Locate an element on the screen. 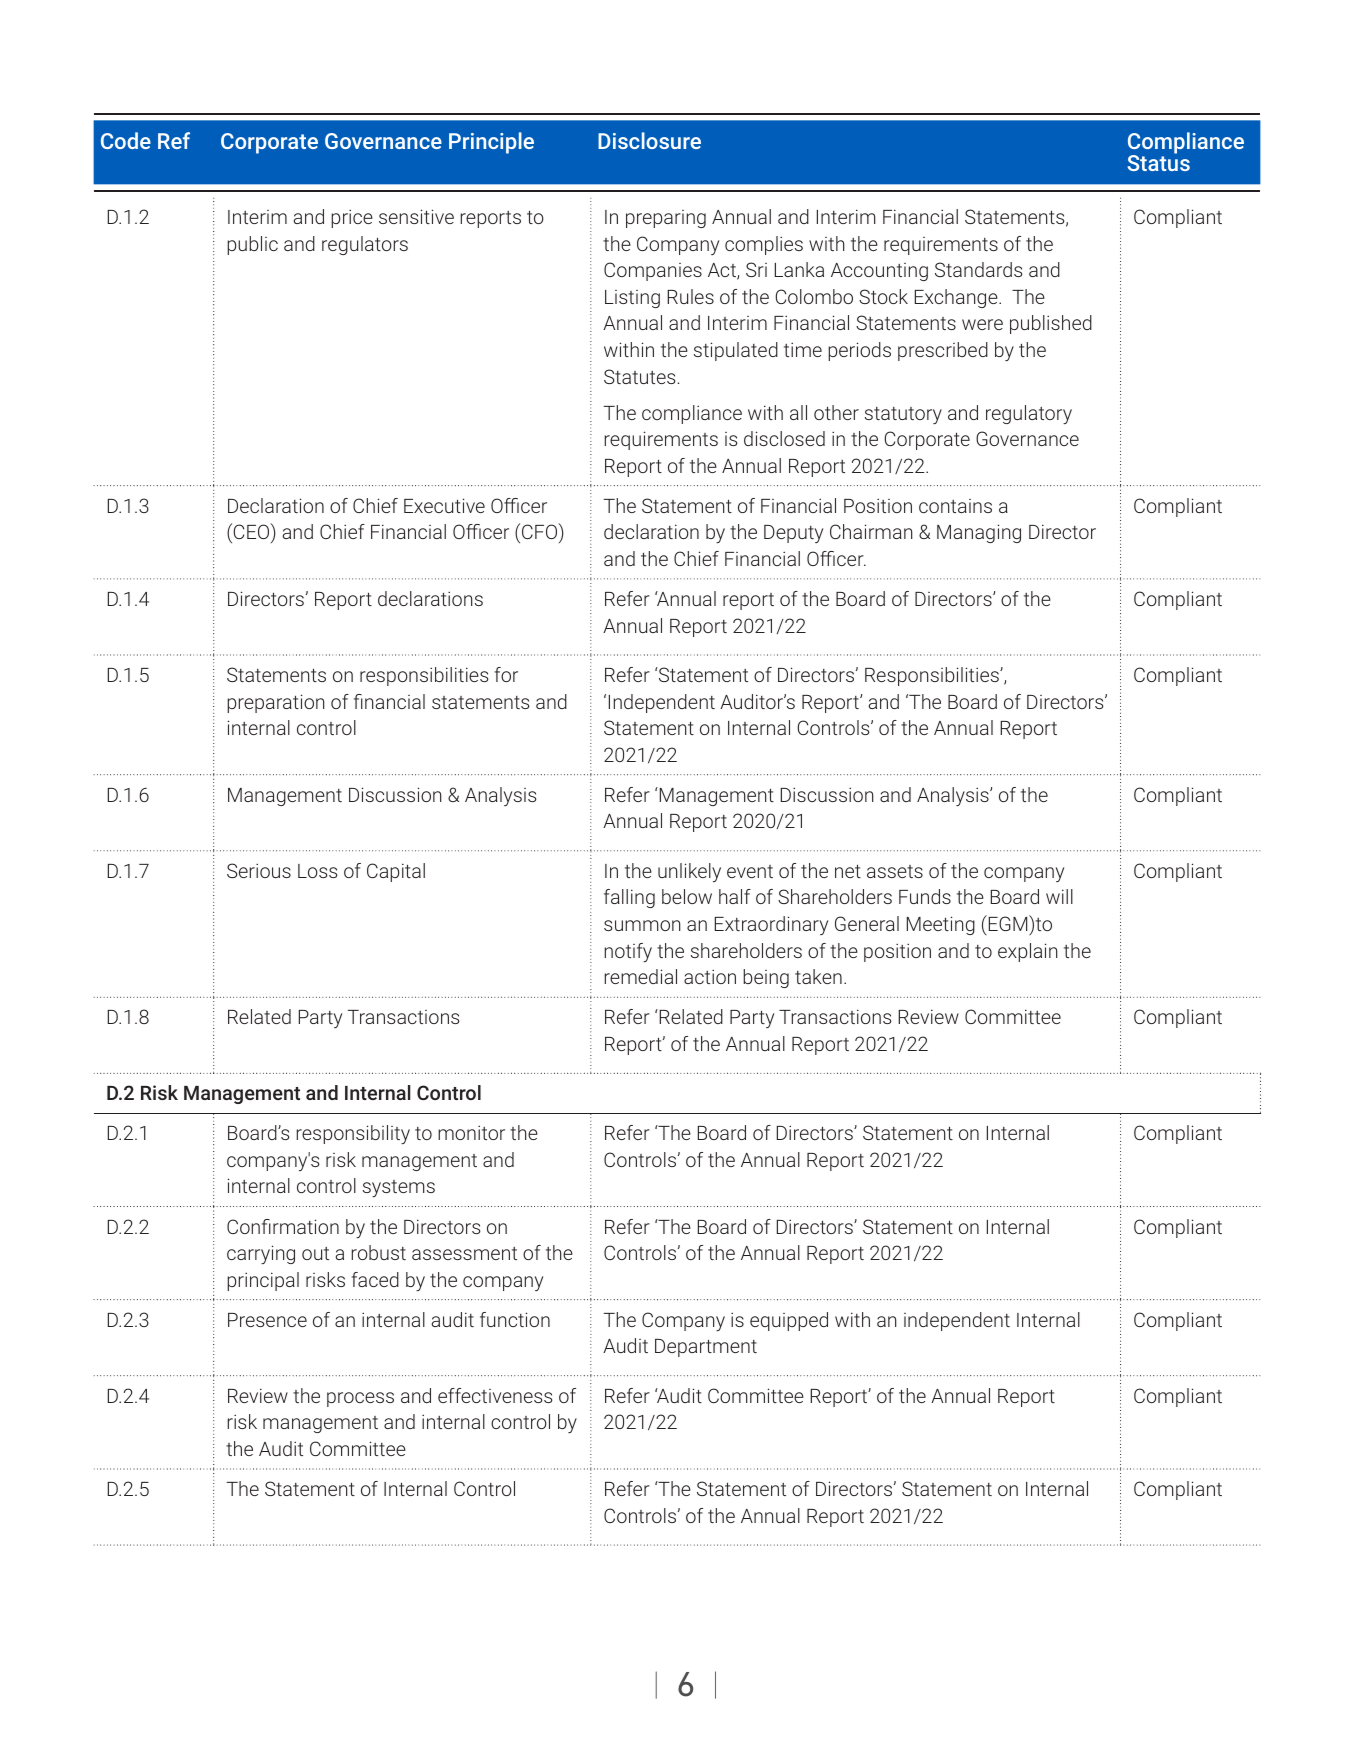 The height and width of the screenshot is (1754, 1355). will is located at coordinates (1059, 896).
